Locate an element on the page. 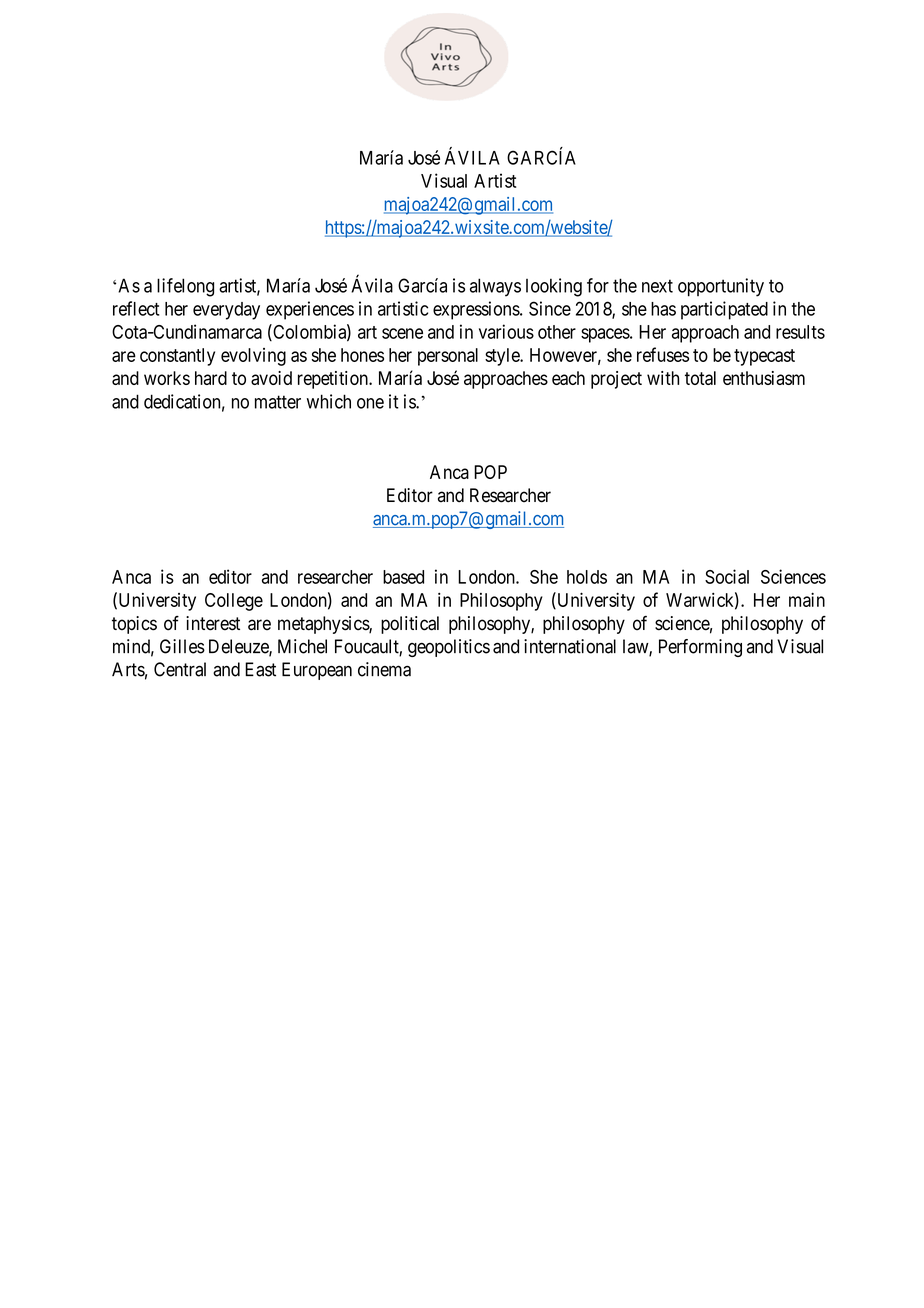 Image resolution: width=924 pixels, height=1308 pixels. Central is located at coordinates (180, 669).
